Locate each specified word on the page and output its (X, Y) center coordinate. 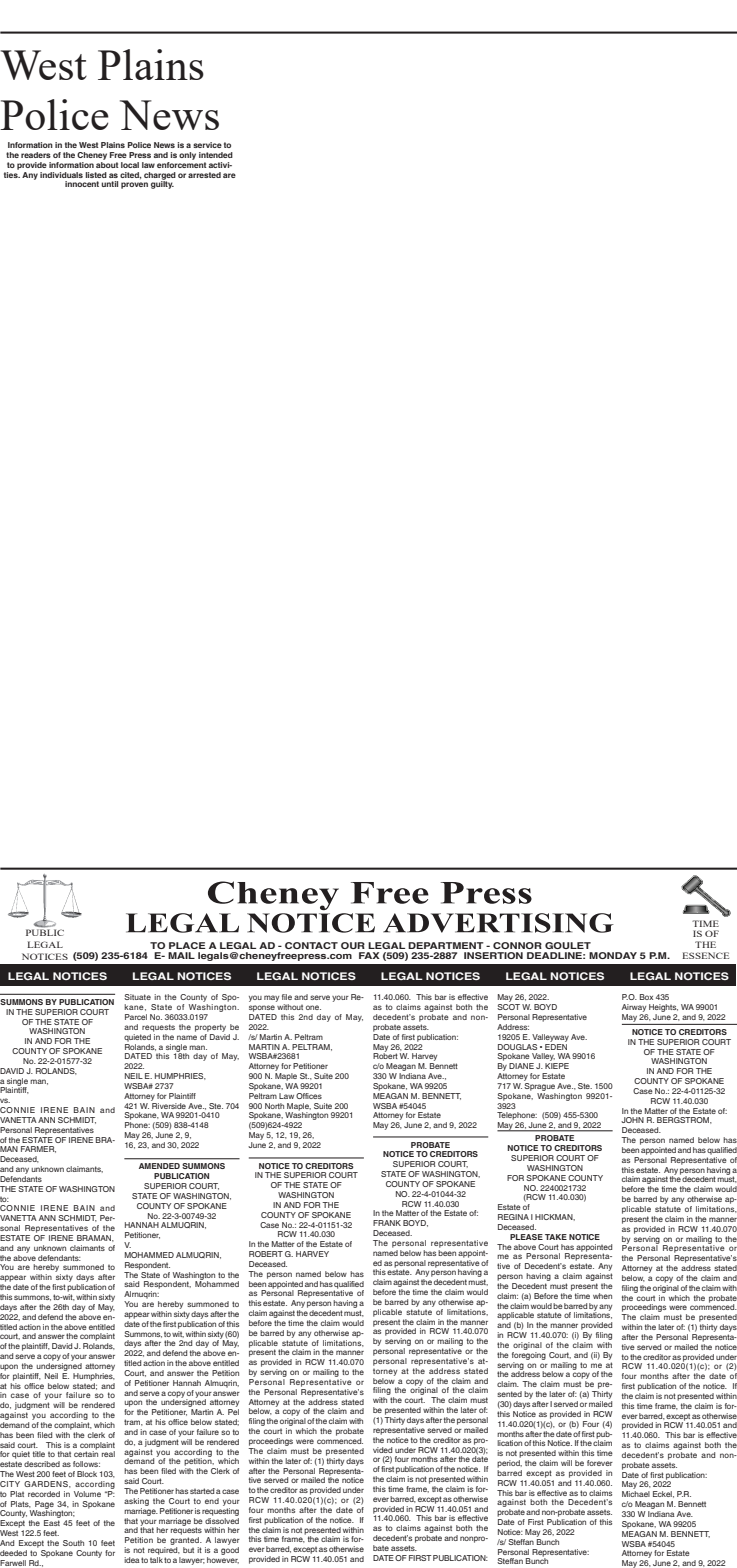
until (109, 184)
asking (136, 1502)
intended (216, 155)
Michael (636, 1494)
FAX (369, 955)
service (207, 145)
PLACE (187, 945)
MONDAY (613, 955)
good (230, 1551)
